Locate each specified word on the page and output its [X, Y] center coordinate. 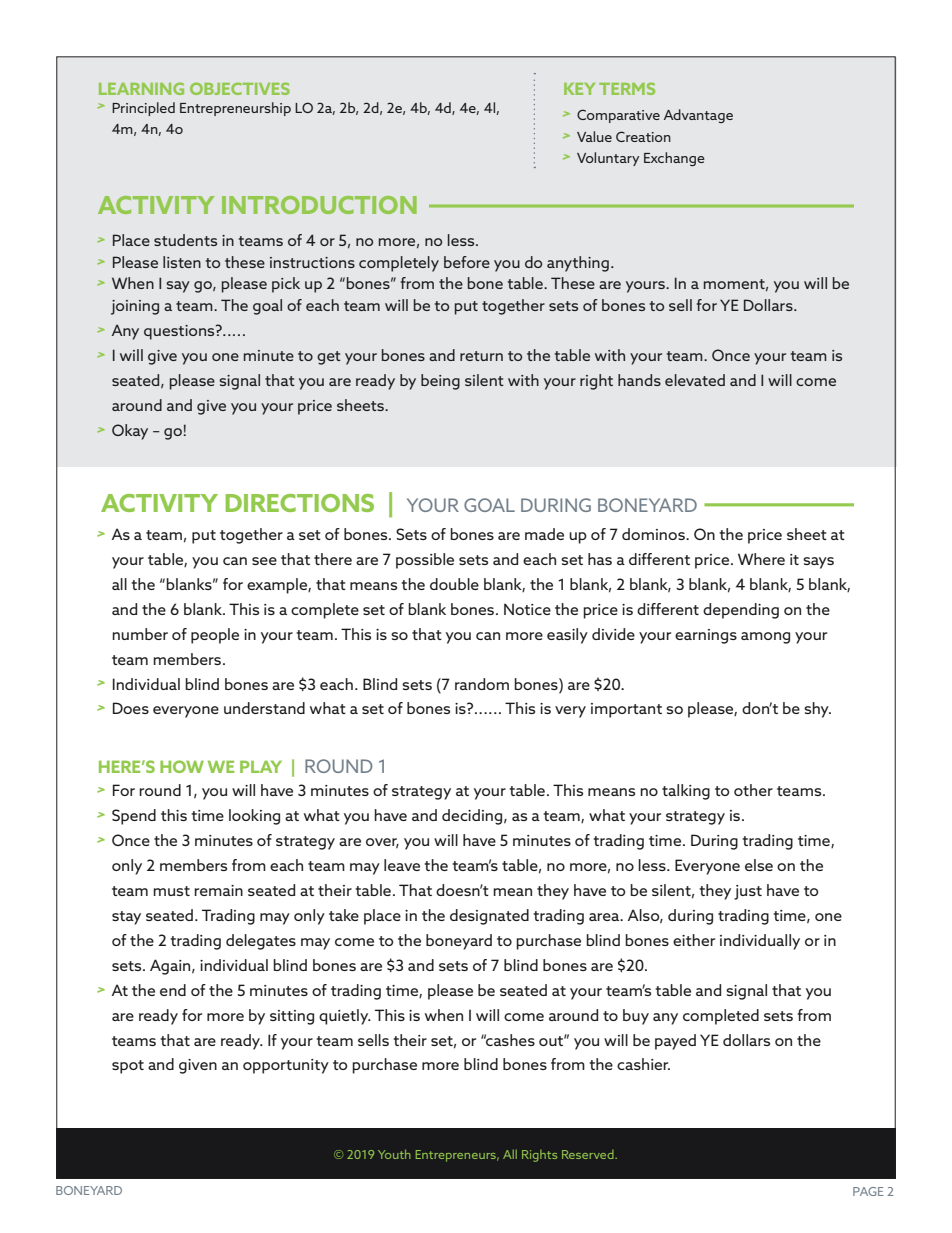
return [481, 356]
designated [489, 917]
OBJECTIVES [240, 88]
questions [180, 332]
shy [817, 710]
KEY [579, 89]
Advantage [698, 116]
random [482, 684]
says [818, 563]
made [544, 534]
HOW [182, 766]
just [748, 892]
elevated [695, 380]
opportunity [286, 1066]
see [264, 561]
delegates [261, 942]
